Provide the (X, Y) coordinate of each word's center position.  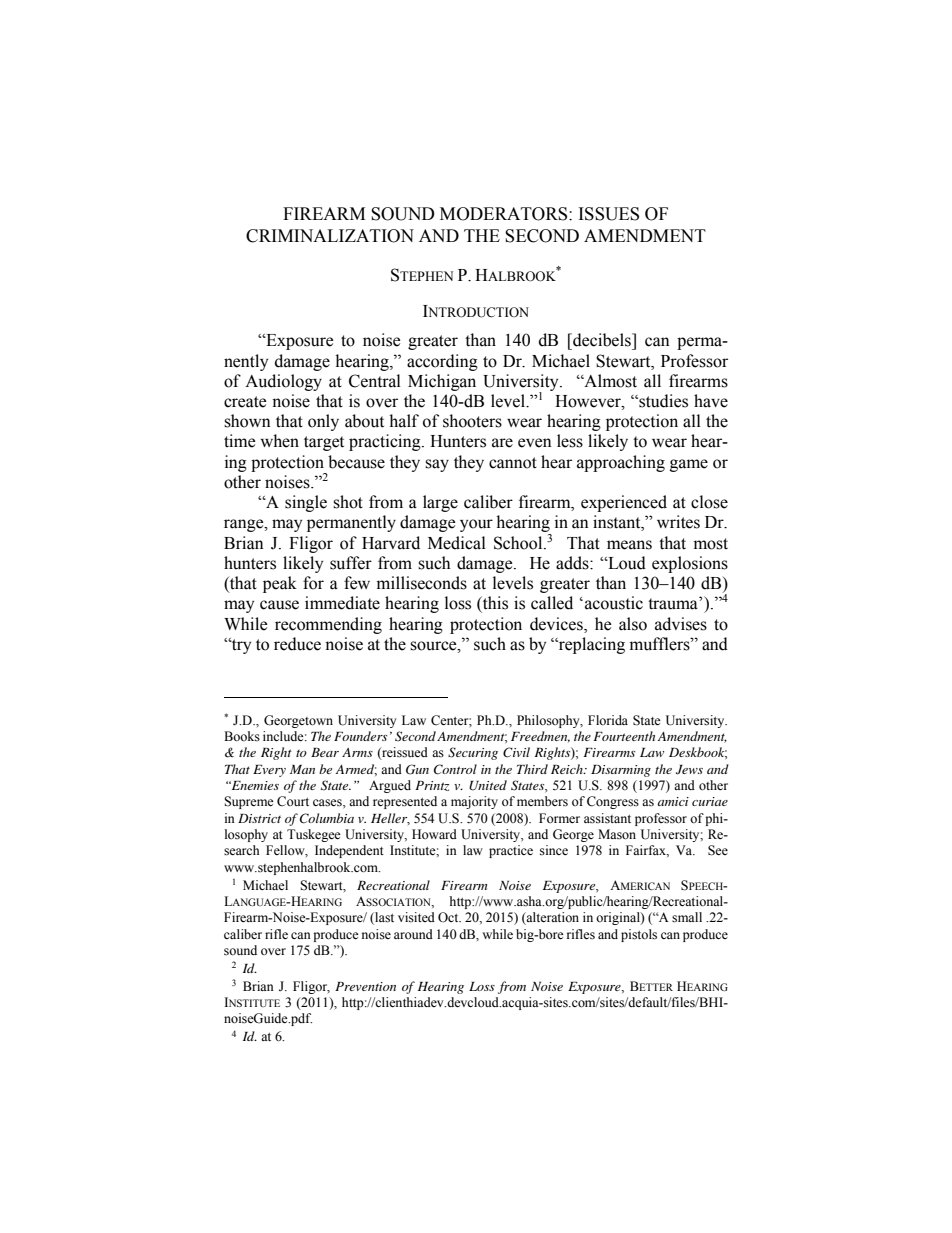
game (689, 465)
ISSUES (609, 214)
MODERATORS (505, 214)
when (279, 441)
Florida (608, 720)
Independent (349, 851)
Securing (473, 753)
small (687, 917)
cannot (513, 463)
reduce (297, 644)
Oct (449, 917)
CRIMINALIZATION (330, 236)
